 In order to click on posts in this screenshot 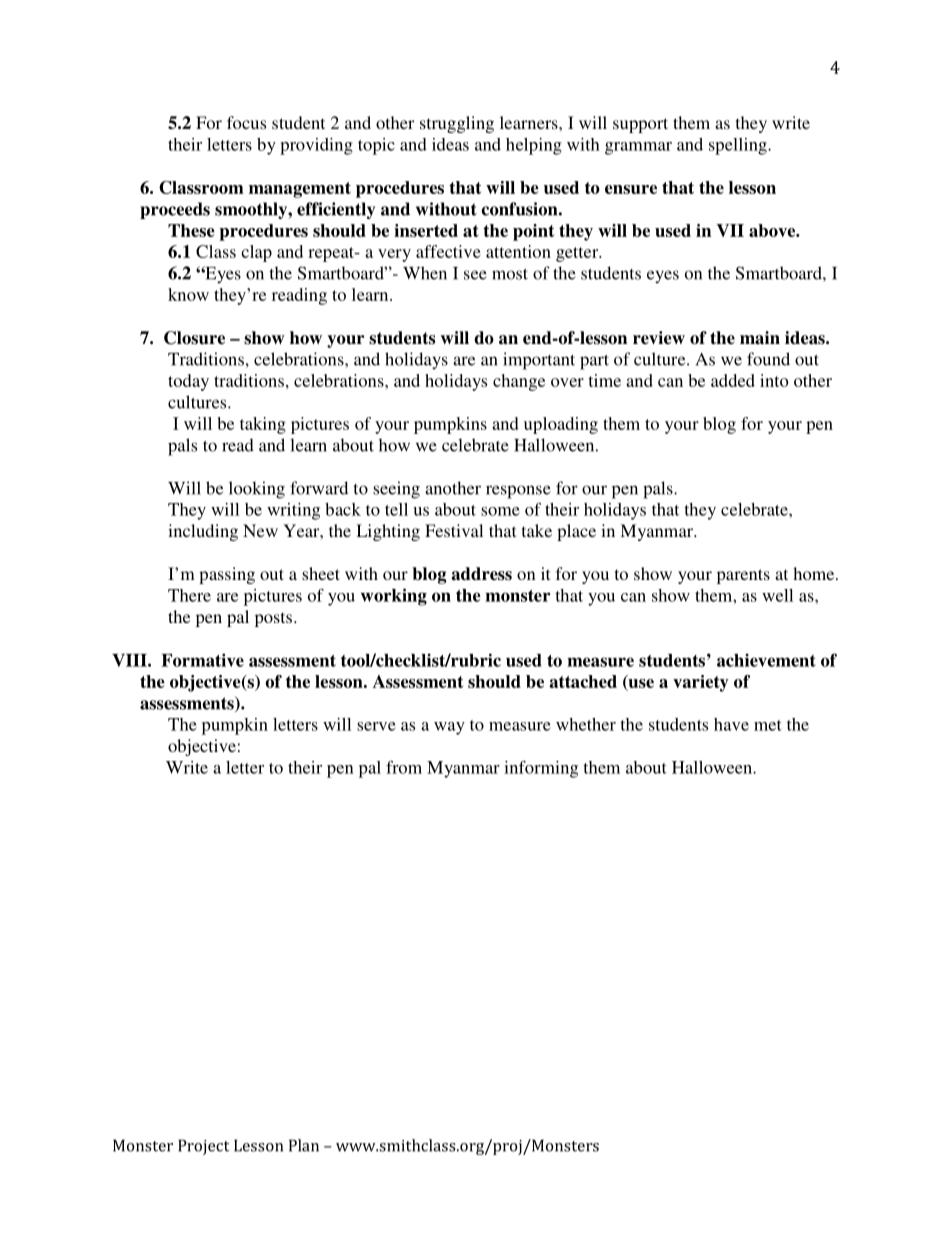, I will do `click(275, 619)`.
